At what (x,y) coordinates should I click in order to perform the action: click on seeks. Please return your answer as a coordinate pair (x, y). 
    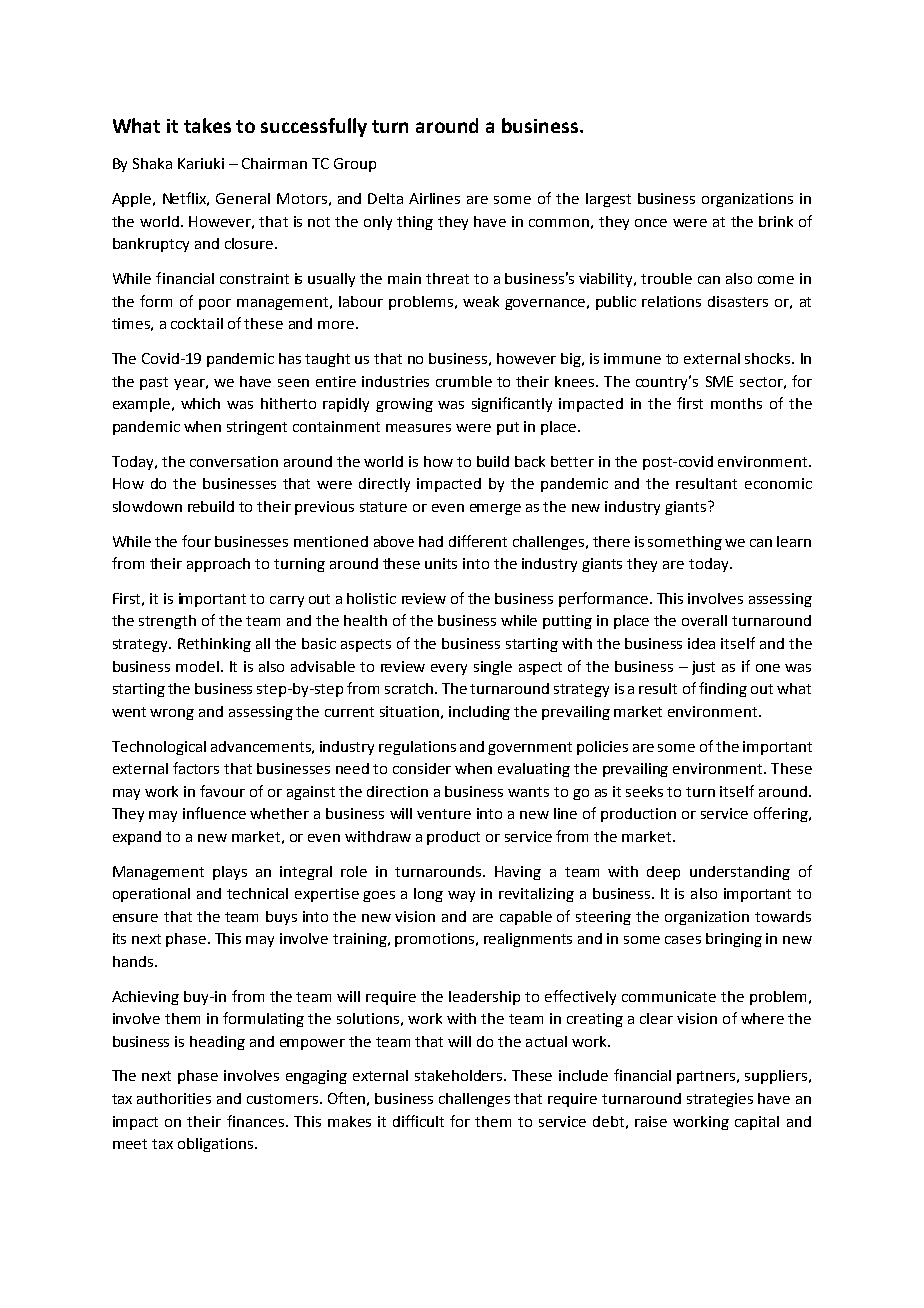
    Looking at the image, I should click on (644, 791).
